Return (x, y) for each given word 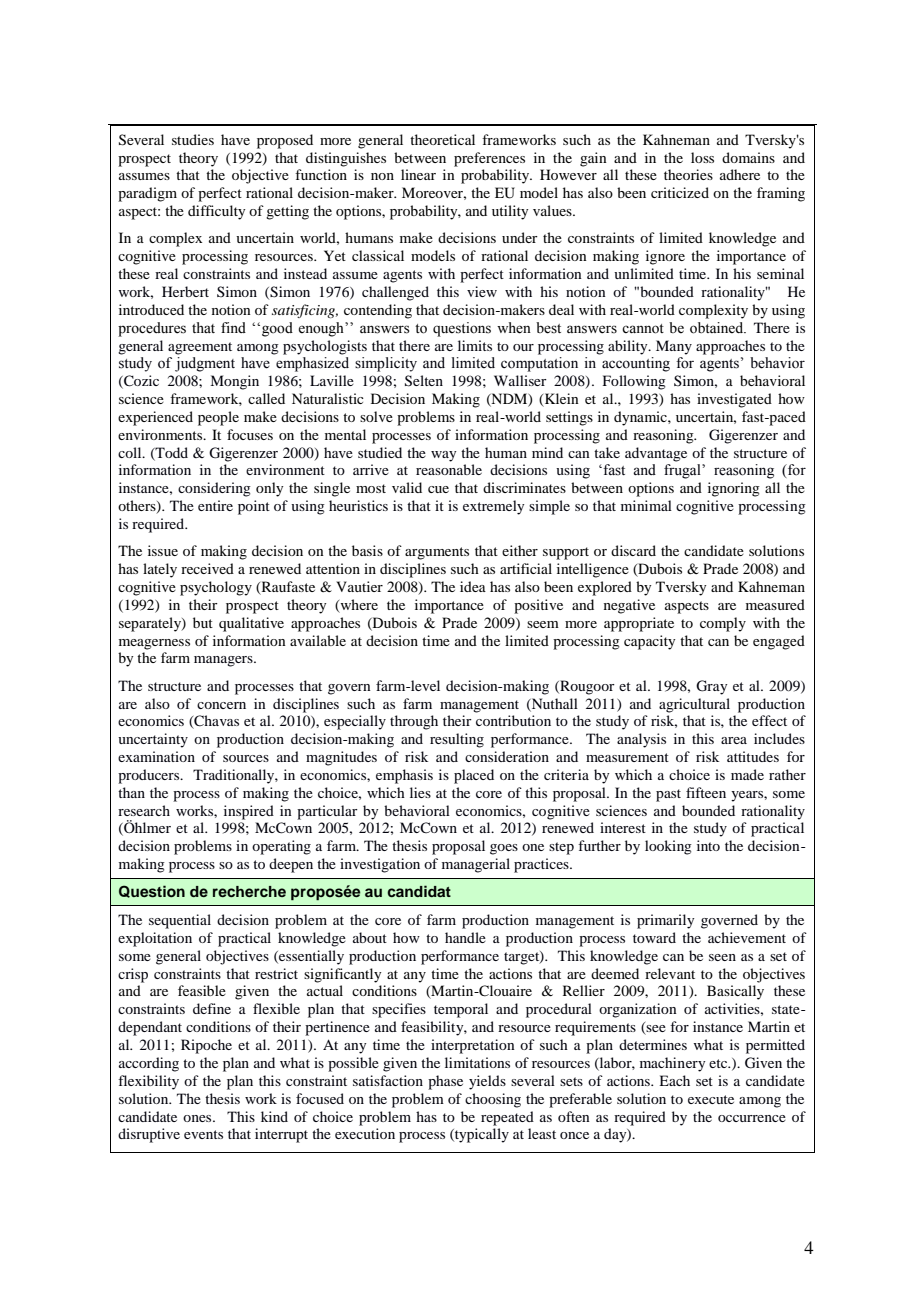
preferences (489, 159)
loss (702, 157)
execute (711, 1099)
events (203, 1134)
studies (193, 139)
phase (445, 1082)
